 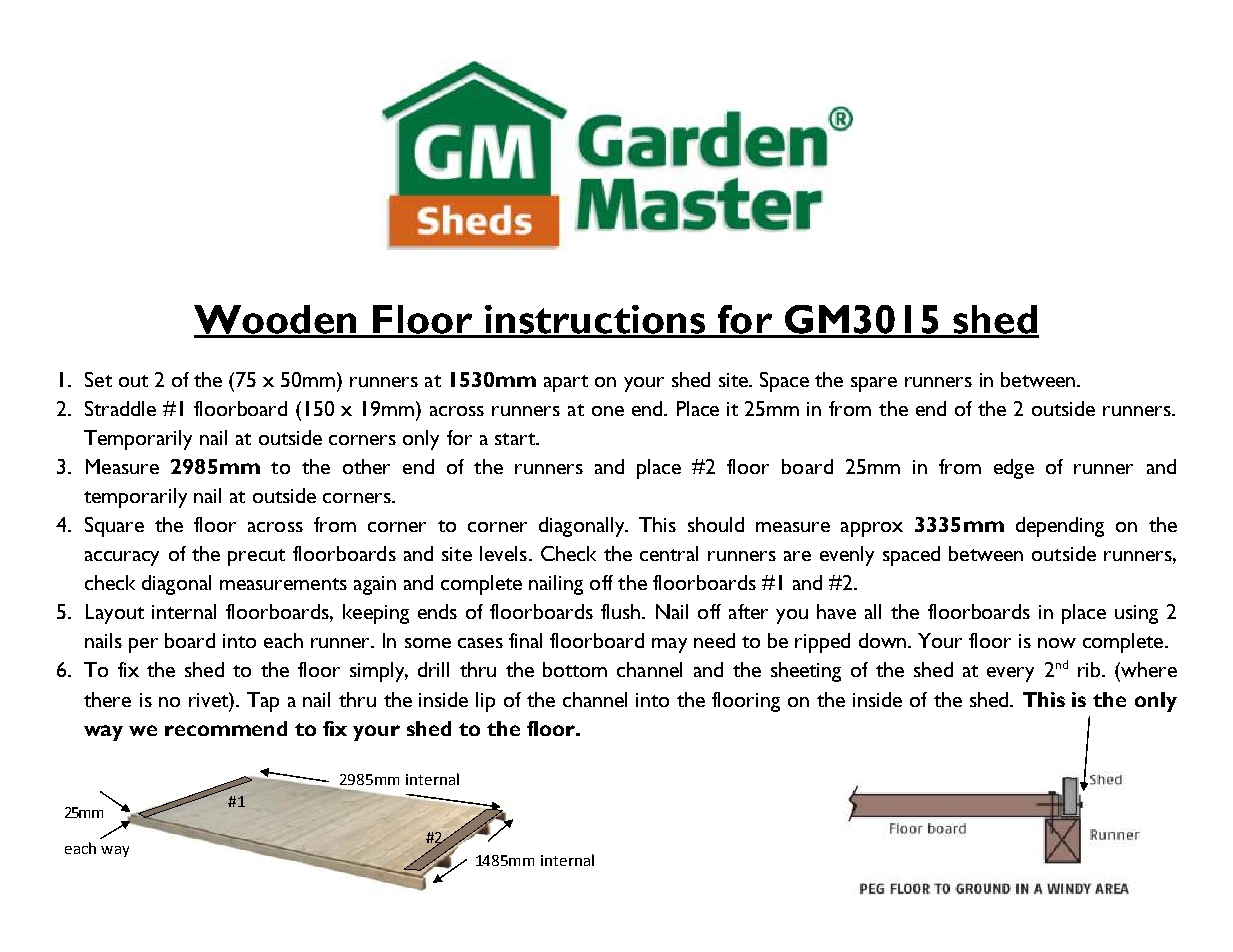 I want to click on other, so click(x=366, y=466).
